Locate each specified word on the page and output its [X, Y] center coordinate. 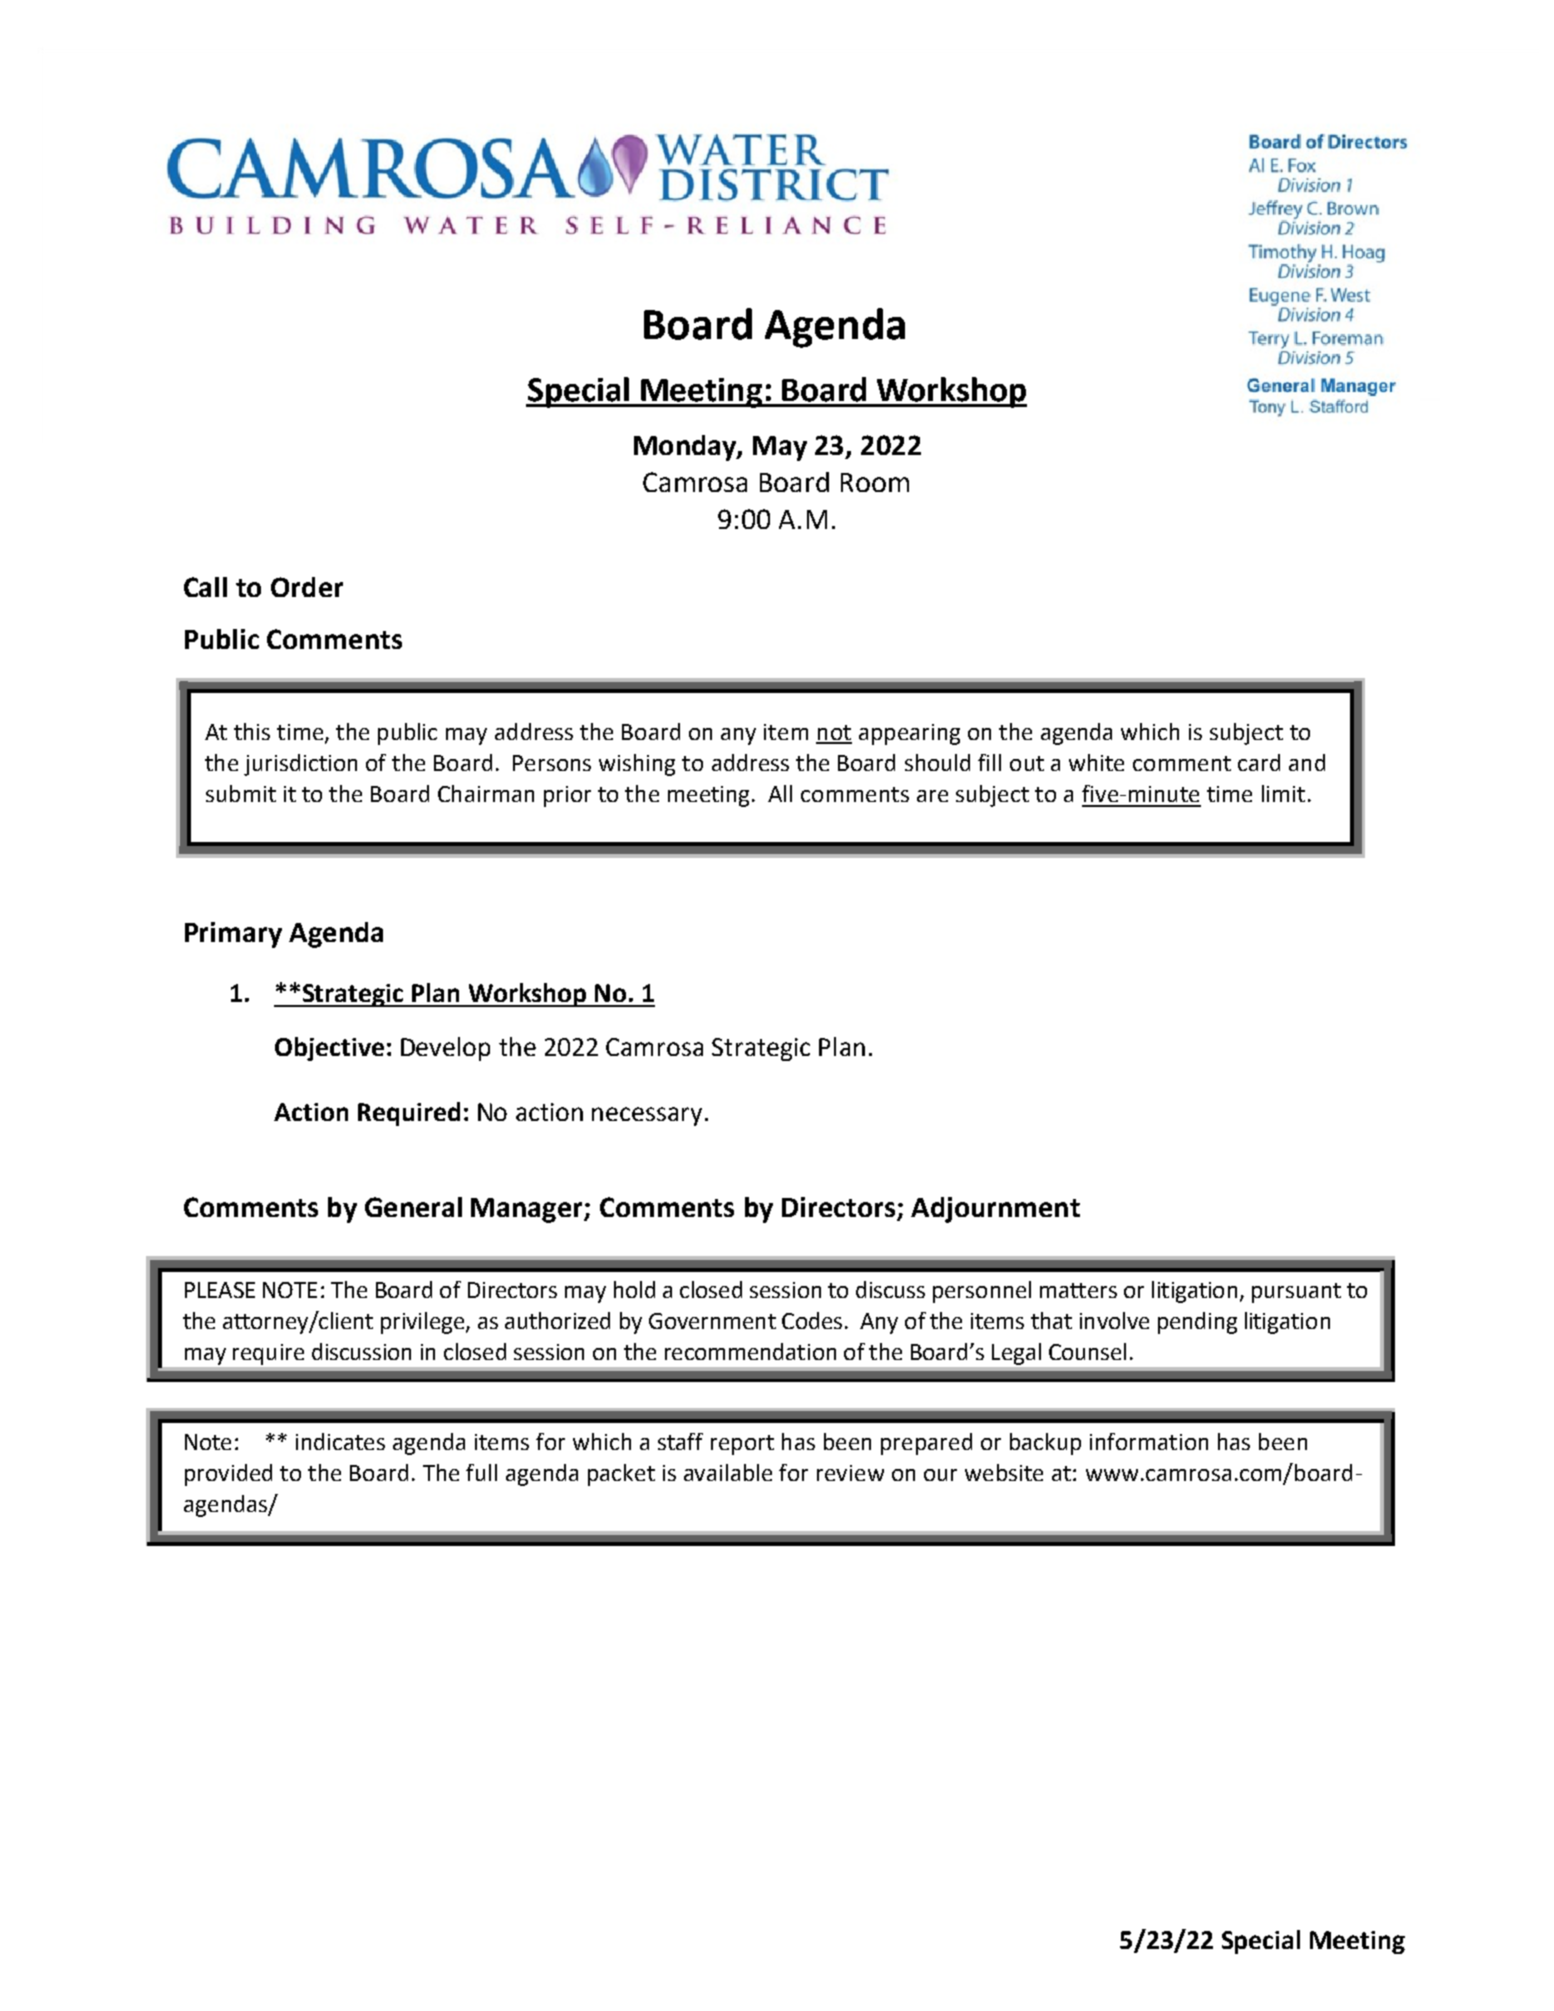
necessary [647, 1116]
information [1149, 1441]
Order [307, 587]
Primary [233, 935]
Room [875, 482]
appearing [909, 734]
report [742, 1445]
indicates [340, 1441]
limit [1283, 793]
